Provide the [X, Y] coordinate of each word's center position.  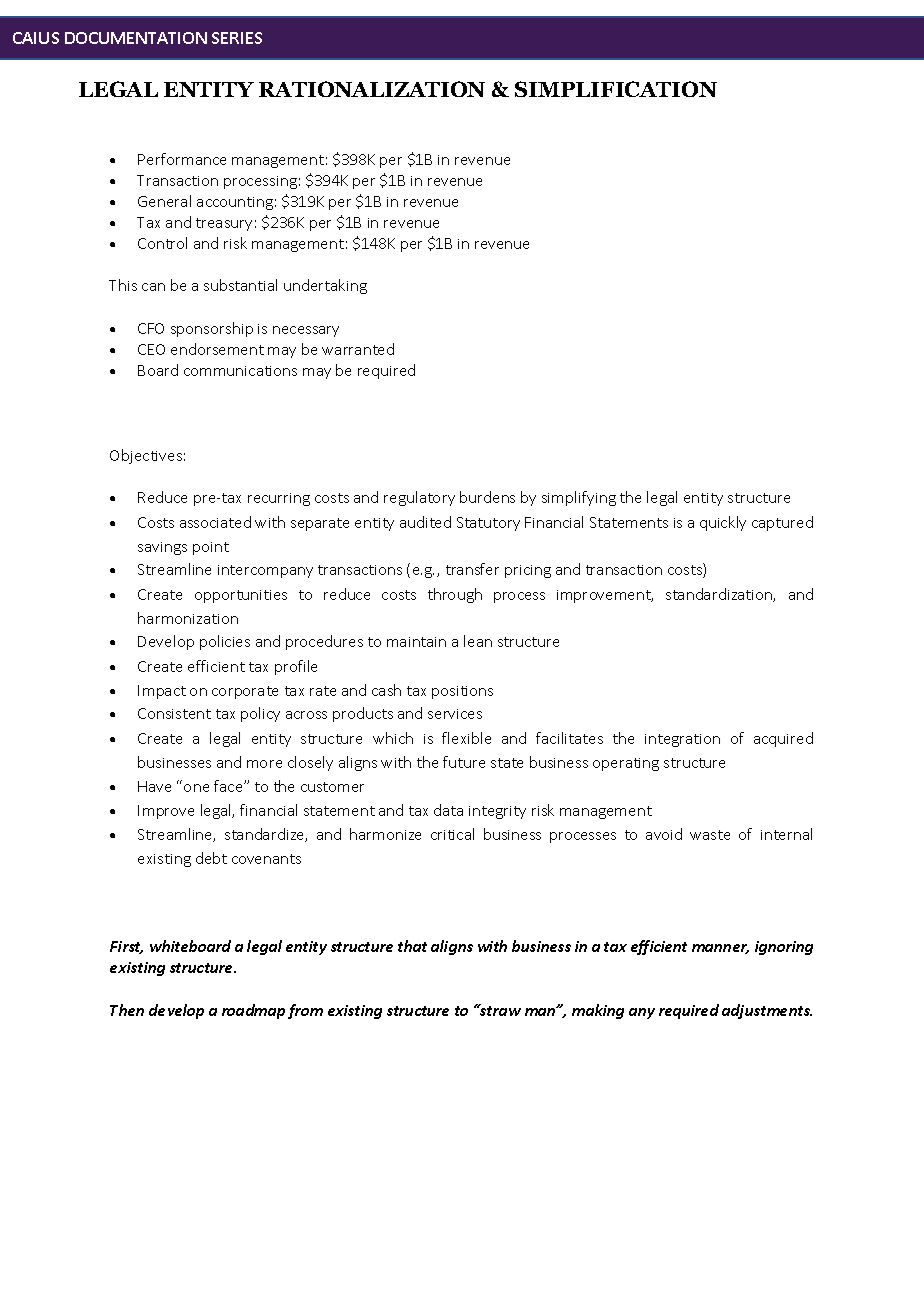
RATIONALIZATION [372, 89]
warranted [358, 349]
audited [425, 522]
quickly [723, 523]
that [412, 946]
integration [682, 740]
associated [215, 522]
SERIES [237, 38]
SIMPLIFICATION [616, 89]
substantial [240, 285]
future [464, 762]
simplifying [579, 498]
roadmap [253, 1011]
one [196, 788]
